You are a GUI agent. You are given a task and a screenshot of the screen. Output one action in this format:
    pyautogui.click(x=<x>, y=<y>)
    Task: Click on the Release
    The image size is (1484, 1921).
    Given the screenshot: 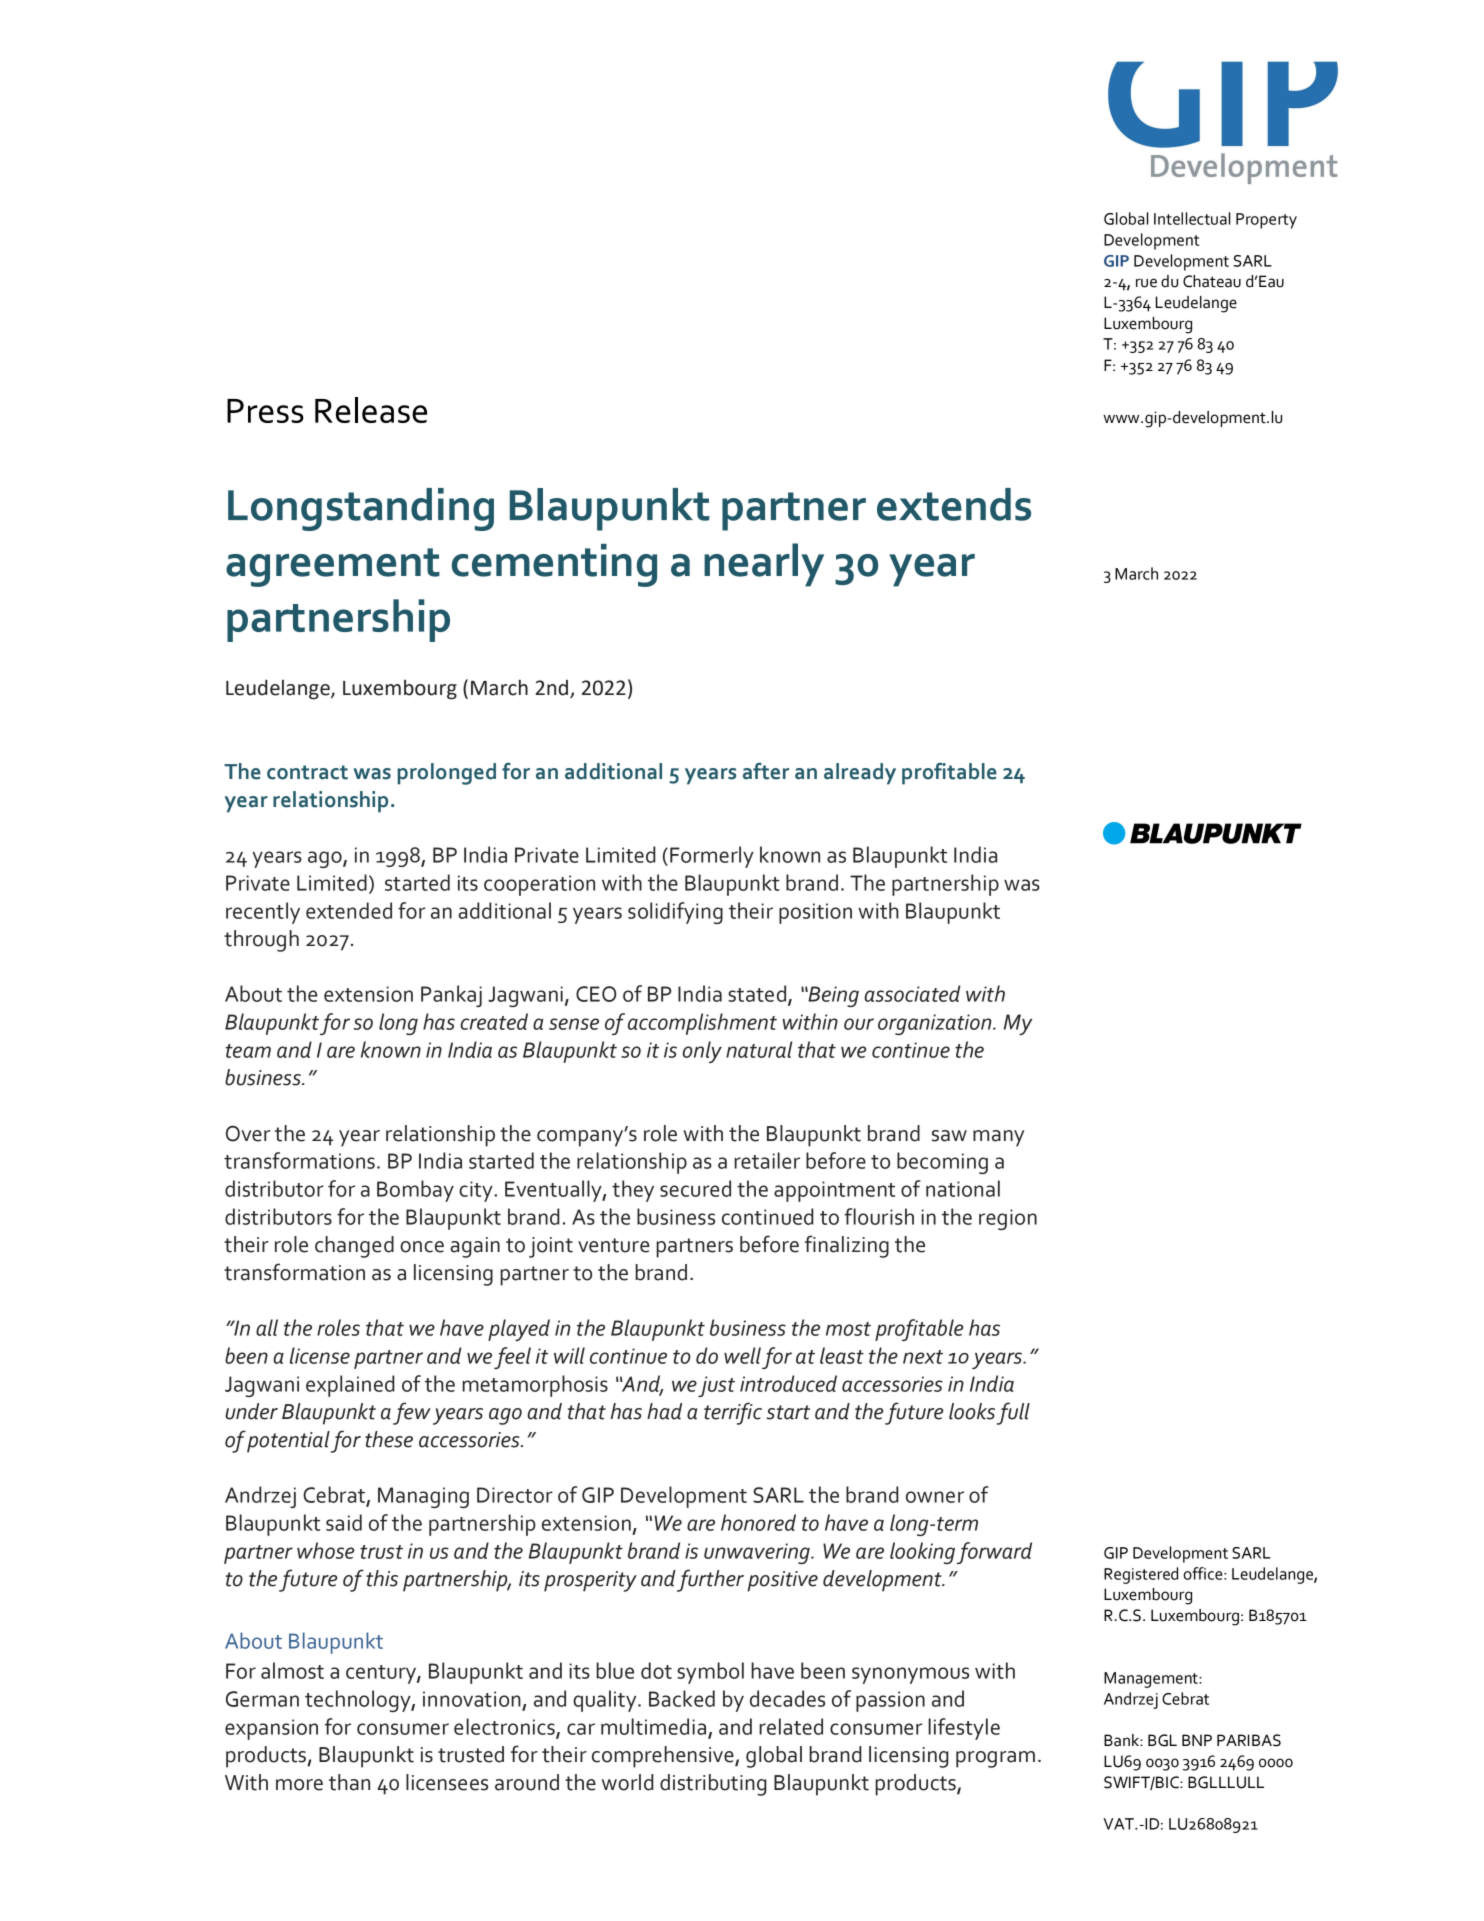 What is the action you would take?
    pyautogui.click(x=371, y=410)
